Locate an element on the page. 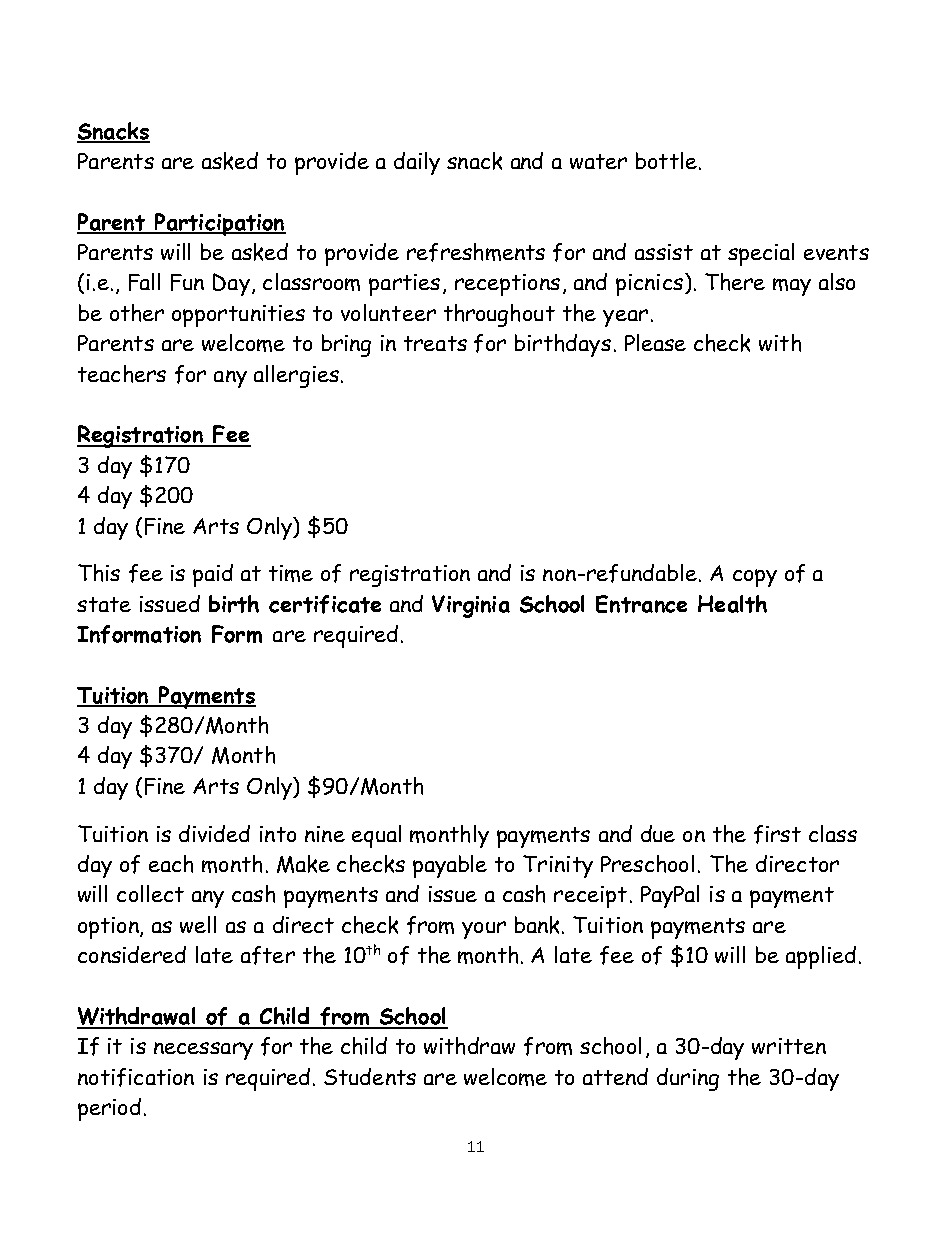  equal is located at coordinates (376, 836).
